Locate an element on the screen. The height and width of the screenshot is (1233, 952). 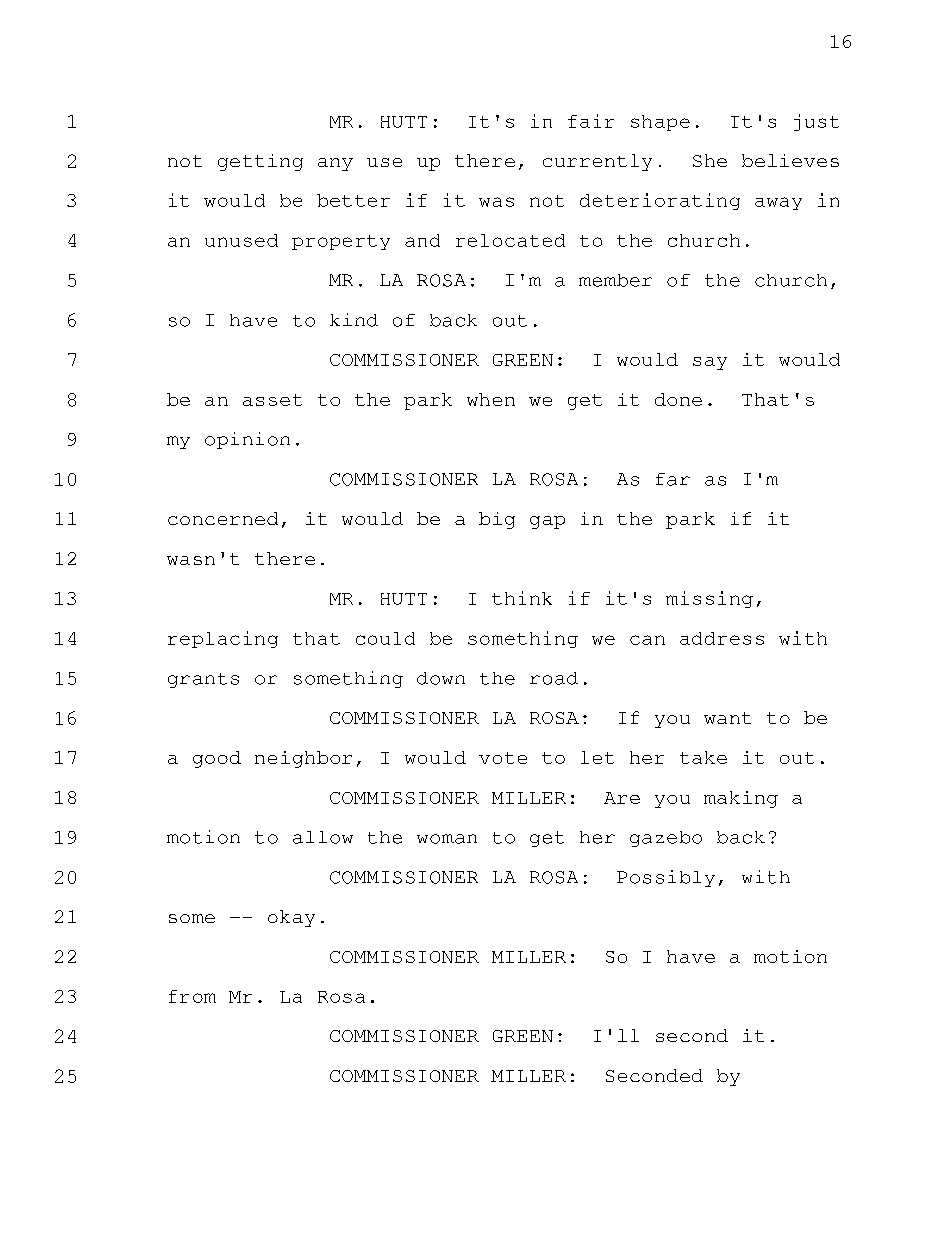
neighbor is located at coordinates (303, 759).
